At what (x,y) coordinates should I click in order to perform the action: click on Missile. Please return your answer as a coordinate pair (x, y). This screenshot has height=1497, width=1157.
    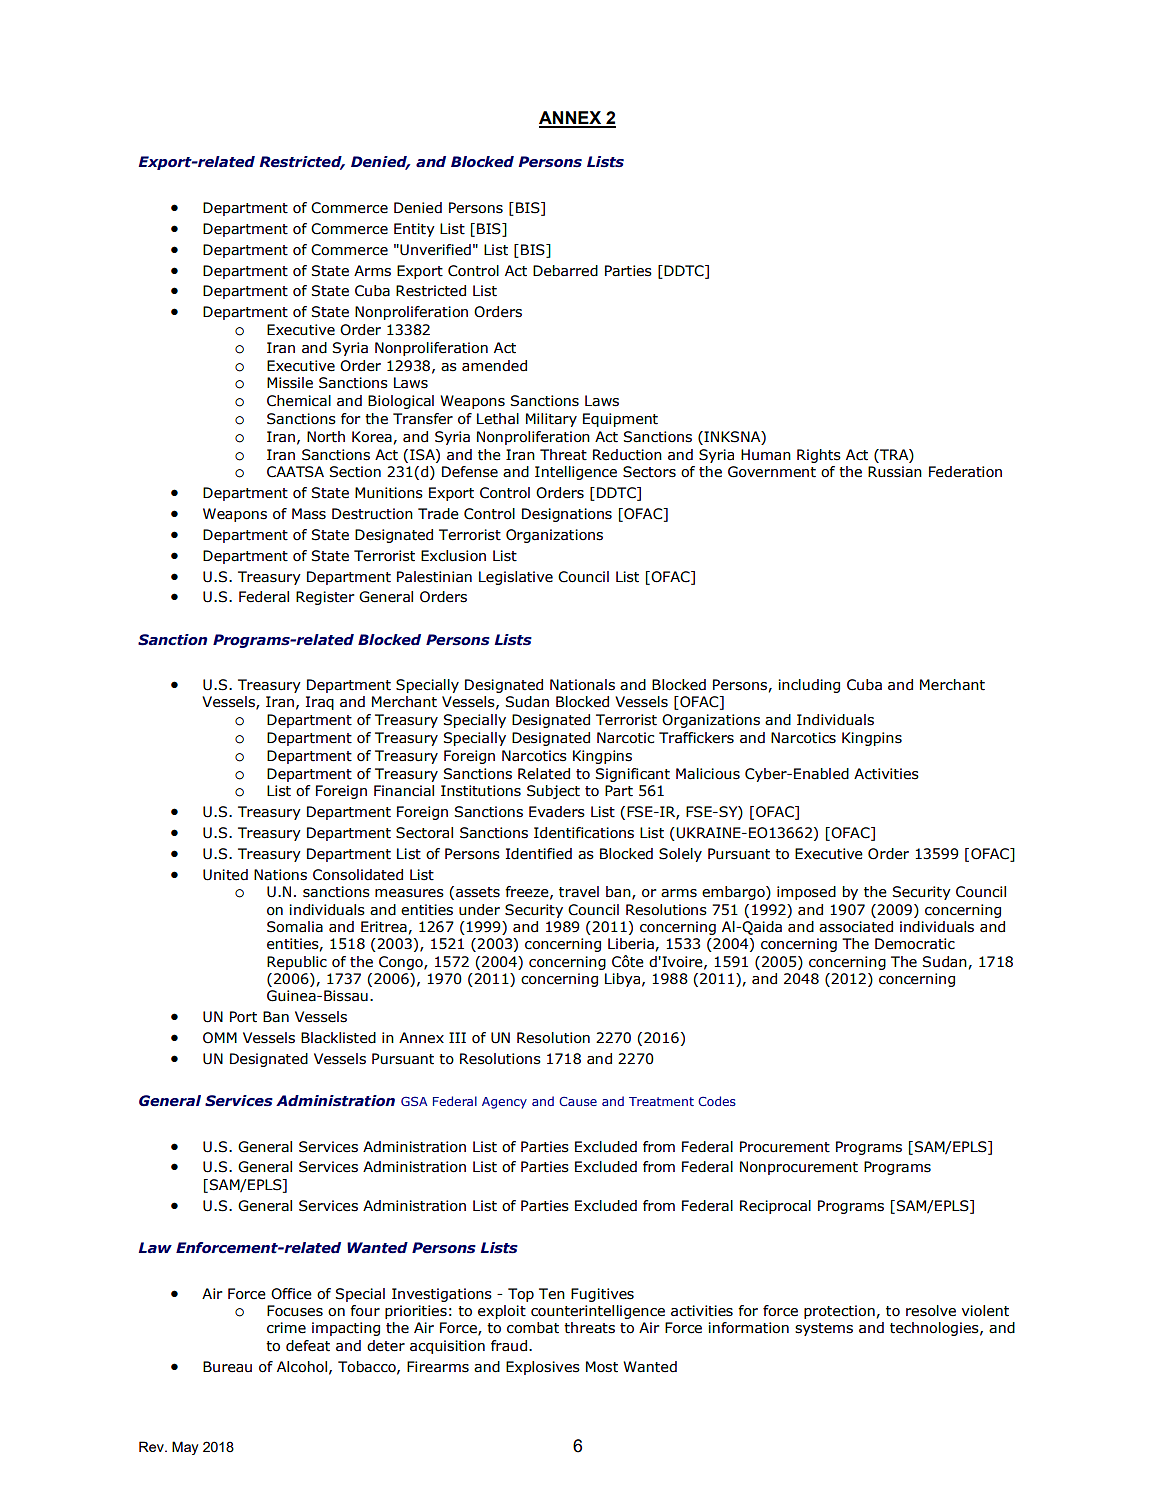
    Looking at the image, I should click on (290, 383).
